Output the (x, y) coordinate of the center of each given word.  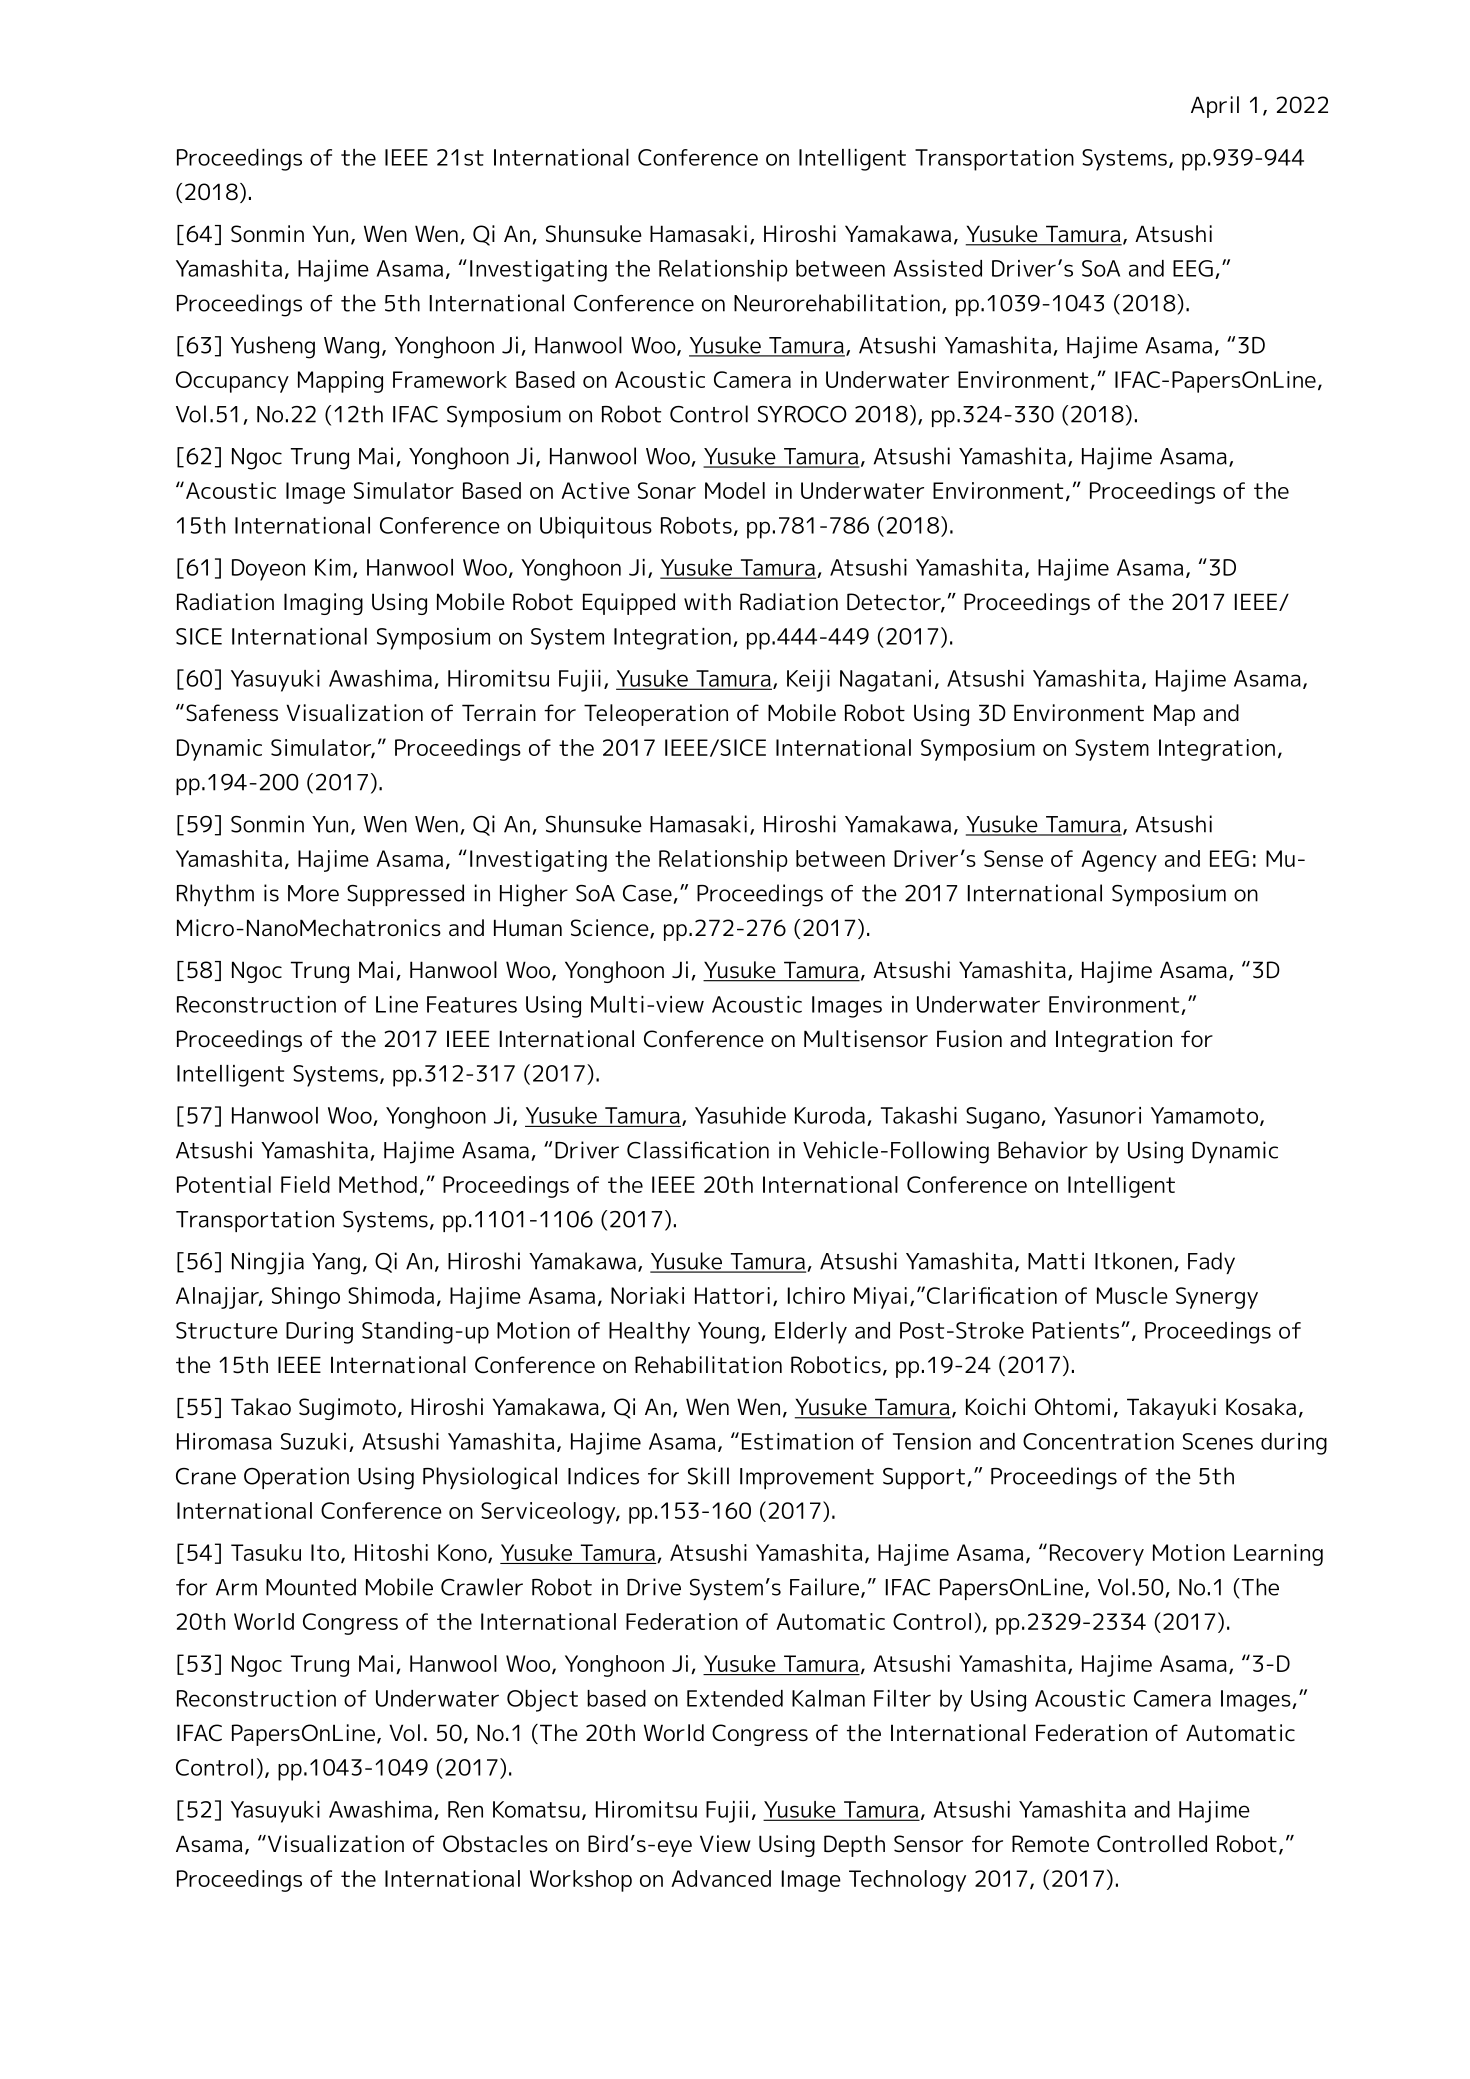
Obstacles (495, 1844)
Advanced (721, 1878)
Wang (351, 348)
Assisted (938, 268)
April (1215, 107)
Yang (336, 1264)
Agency (1119, 861)
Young (728, 1333)
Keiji (808, 681)
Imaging (323, 604)
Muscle (1132, 1295)
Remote (1050, 1844)
